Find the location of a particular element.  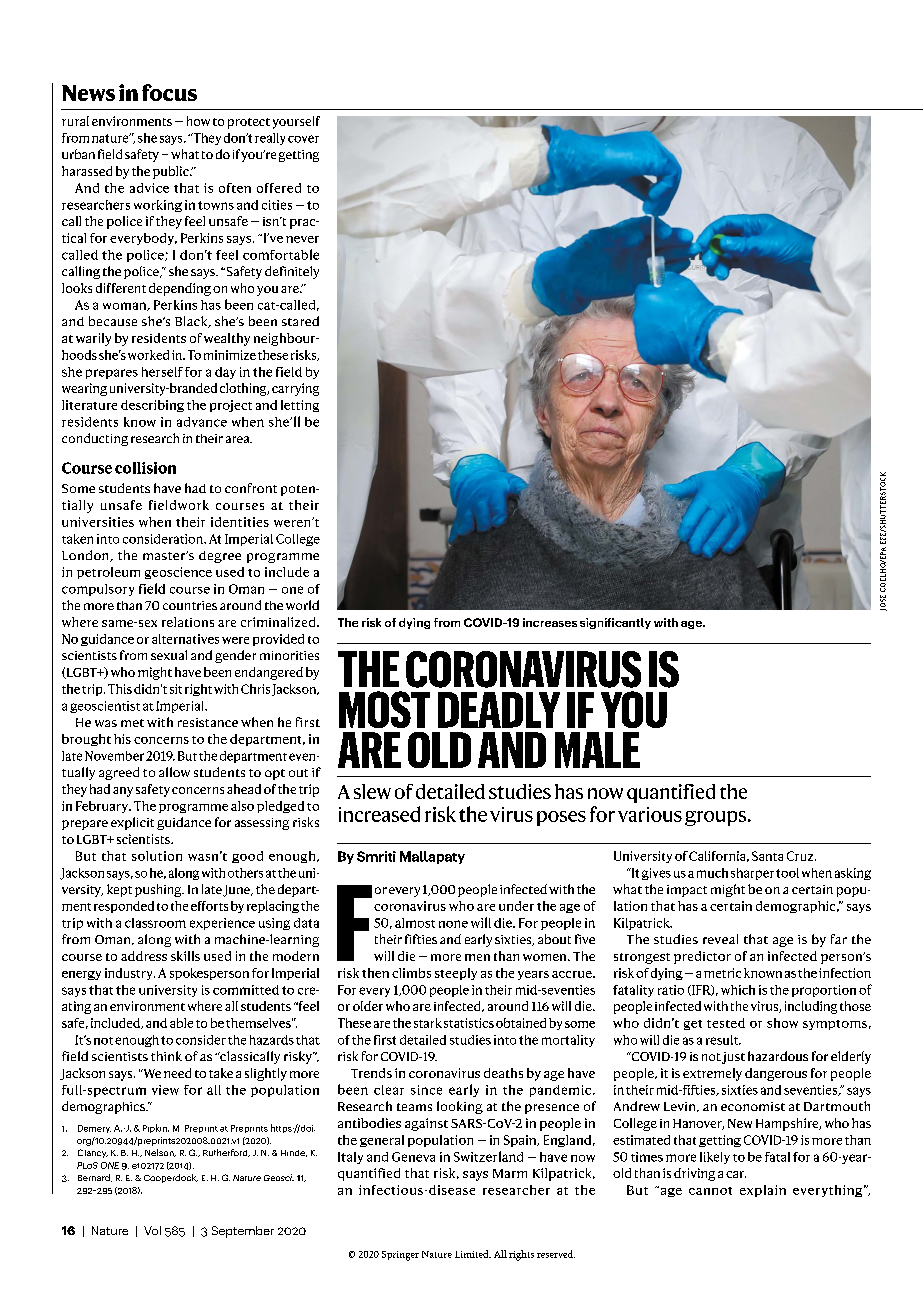

reveal is located at coordinates (720, 939).
